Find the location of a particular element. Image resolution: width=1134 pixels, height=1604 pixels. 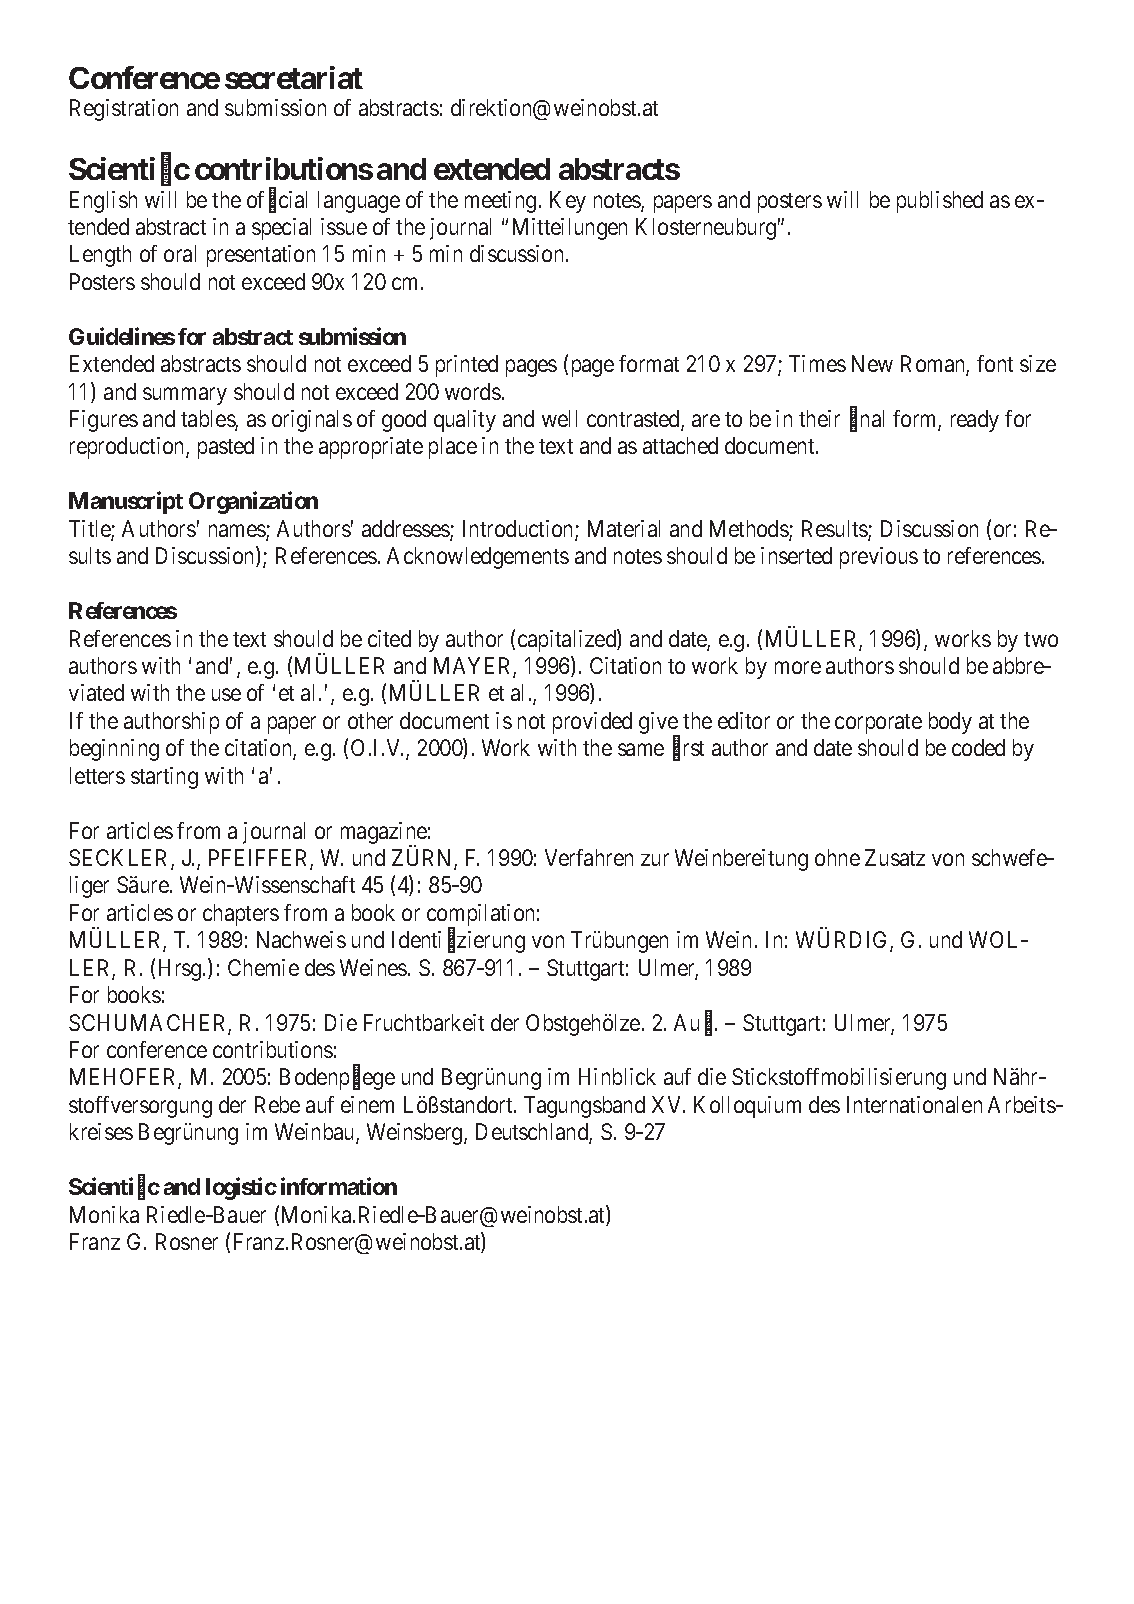

Verfahren is located at coordinates (589, 857).
